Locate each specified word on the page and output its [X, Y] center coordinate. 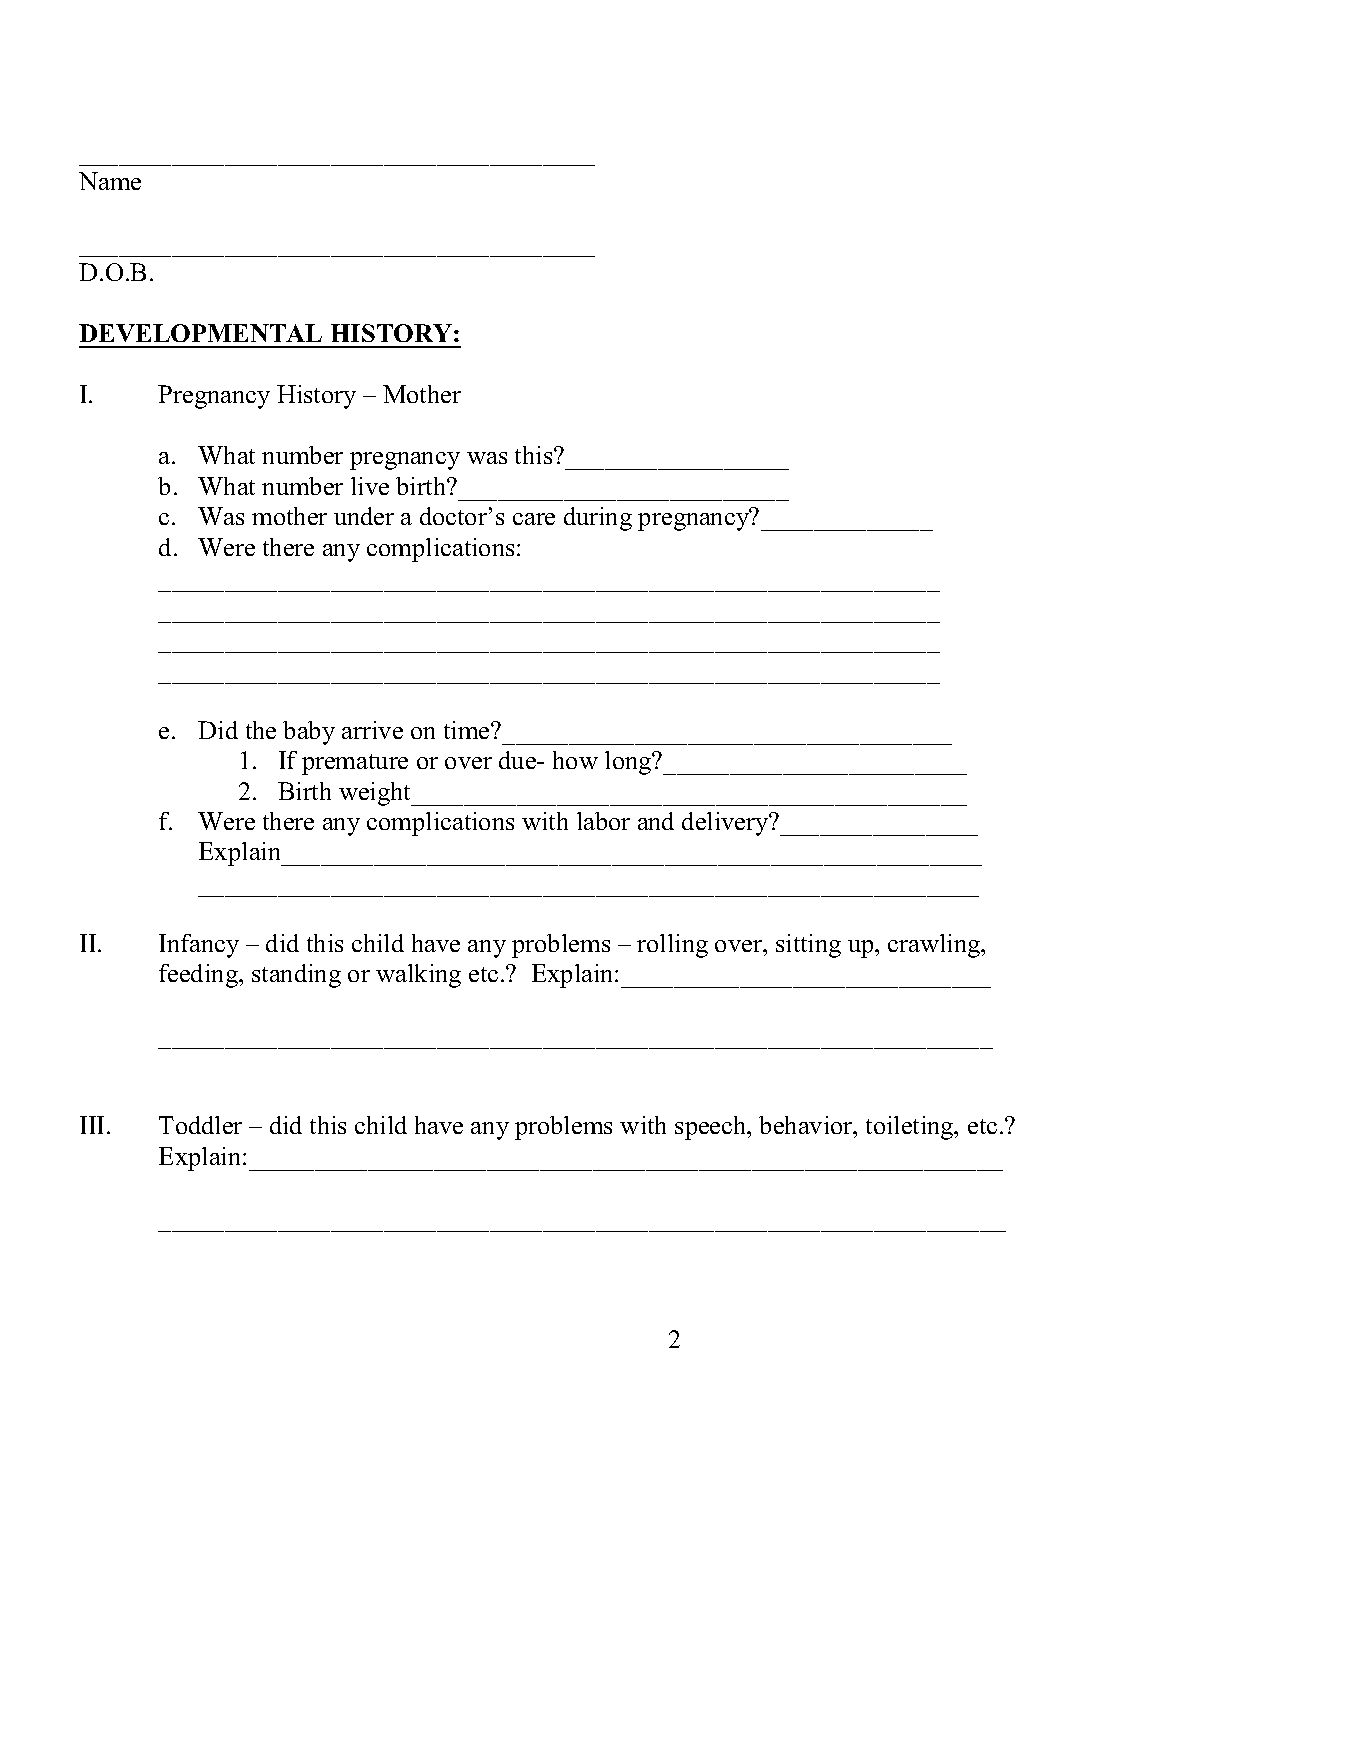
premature [355, 764]
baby [309, 733]
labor [603, 821]
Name [110, 181]
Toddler [200, 1125]
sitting [808, 946]
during [598, 519]
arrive [372, 730]
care [534, 519]
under [364, 516]
